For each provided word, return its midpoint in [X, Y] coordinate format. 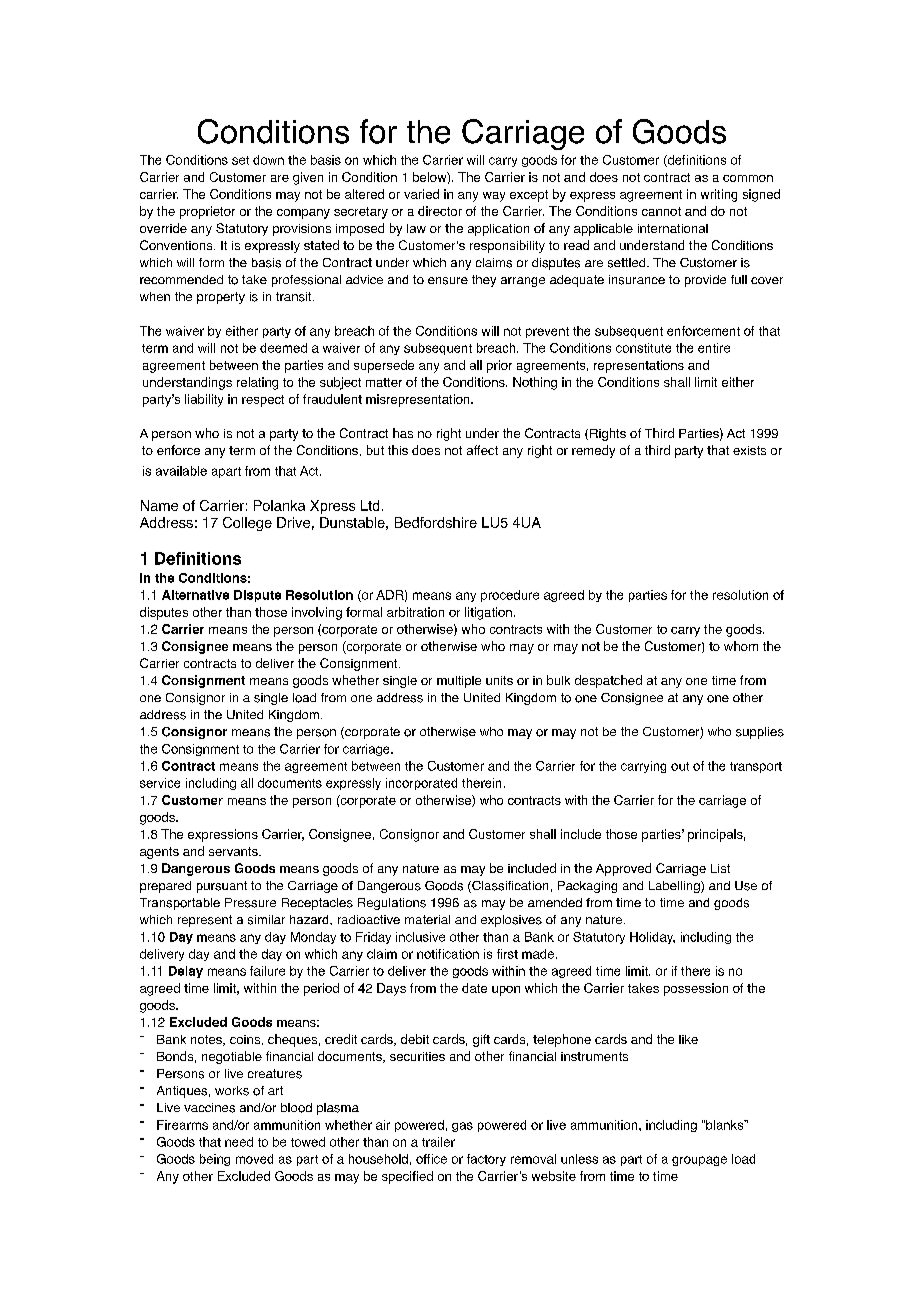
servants [234, 851]
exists [749, 450]
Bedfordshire [436, 522]
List [720, 868]
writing [719, 195]
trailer [438, 1142]
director [440, 211]
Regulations [392, 904]
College [247, 524]
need [239, 1142]
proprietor [207, 212]
